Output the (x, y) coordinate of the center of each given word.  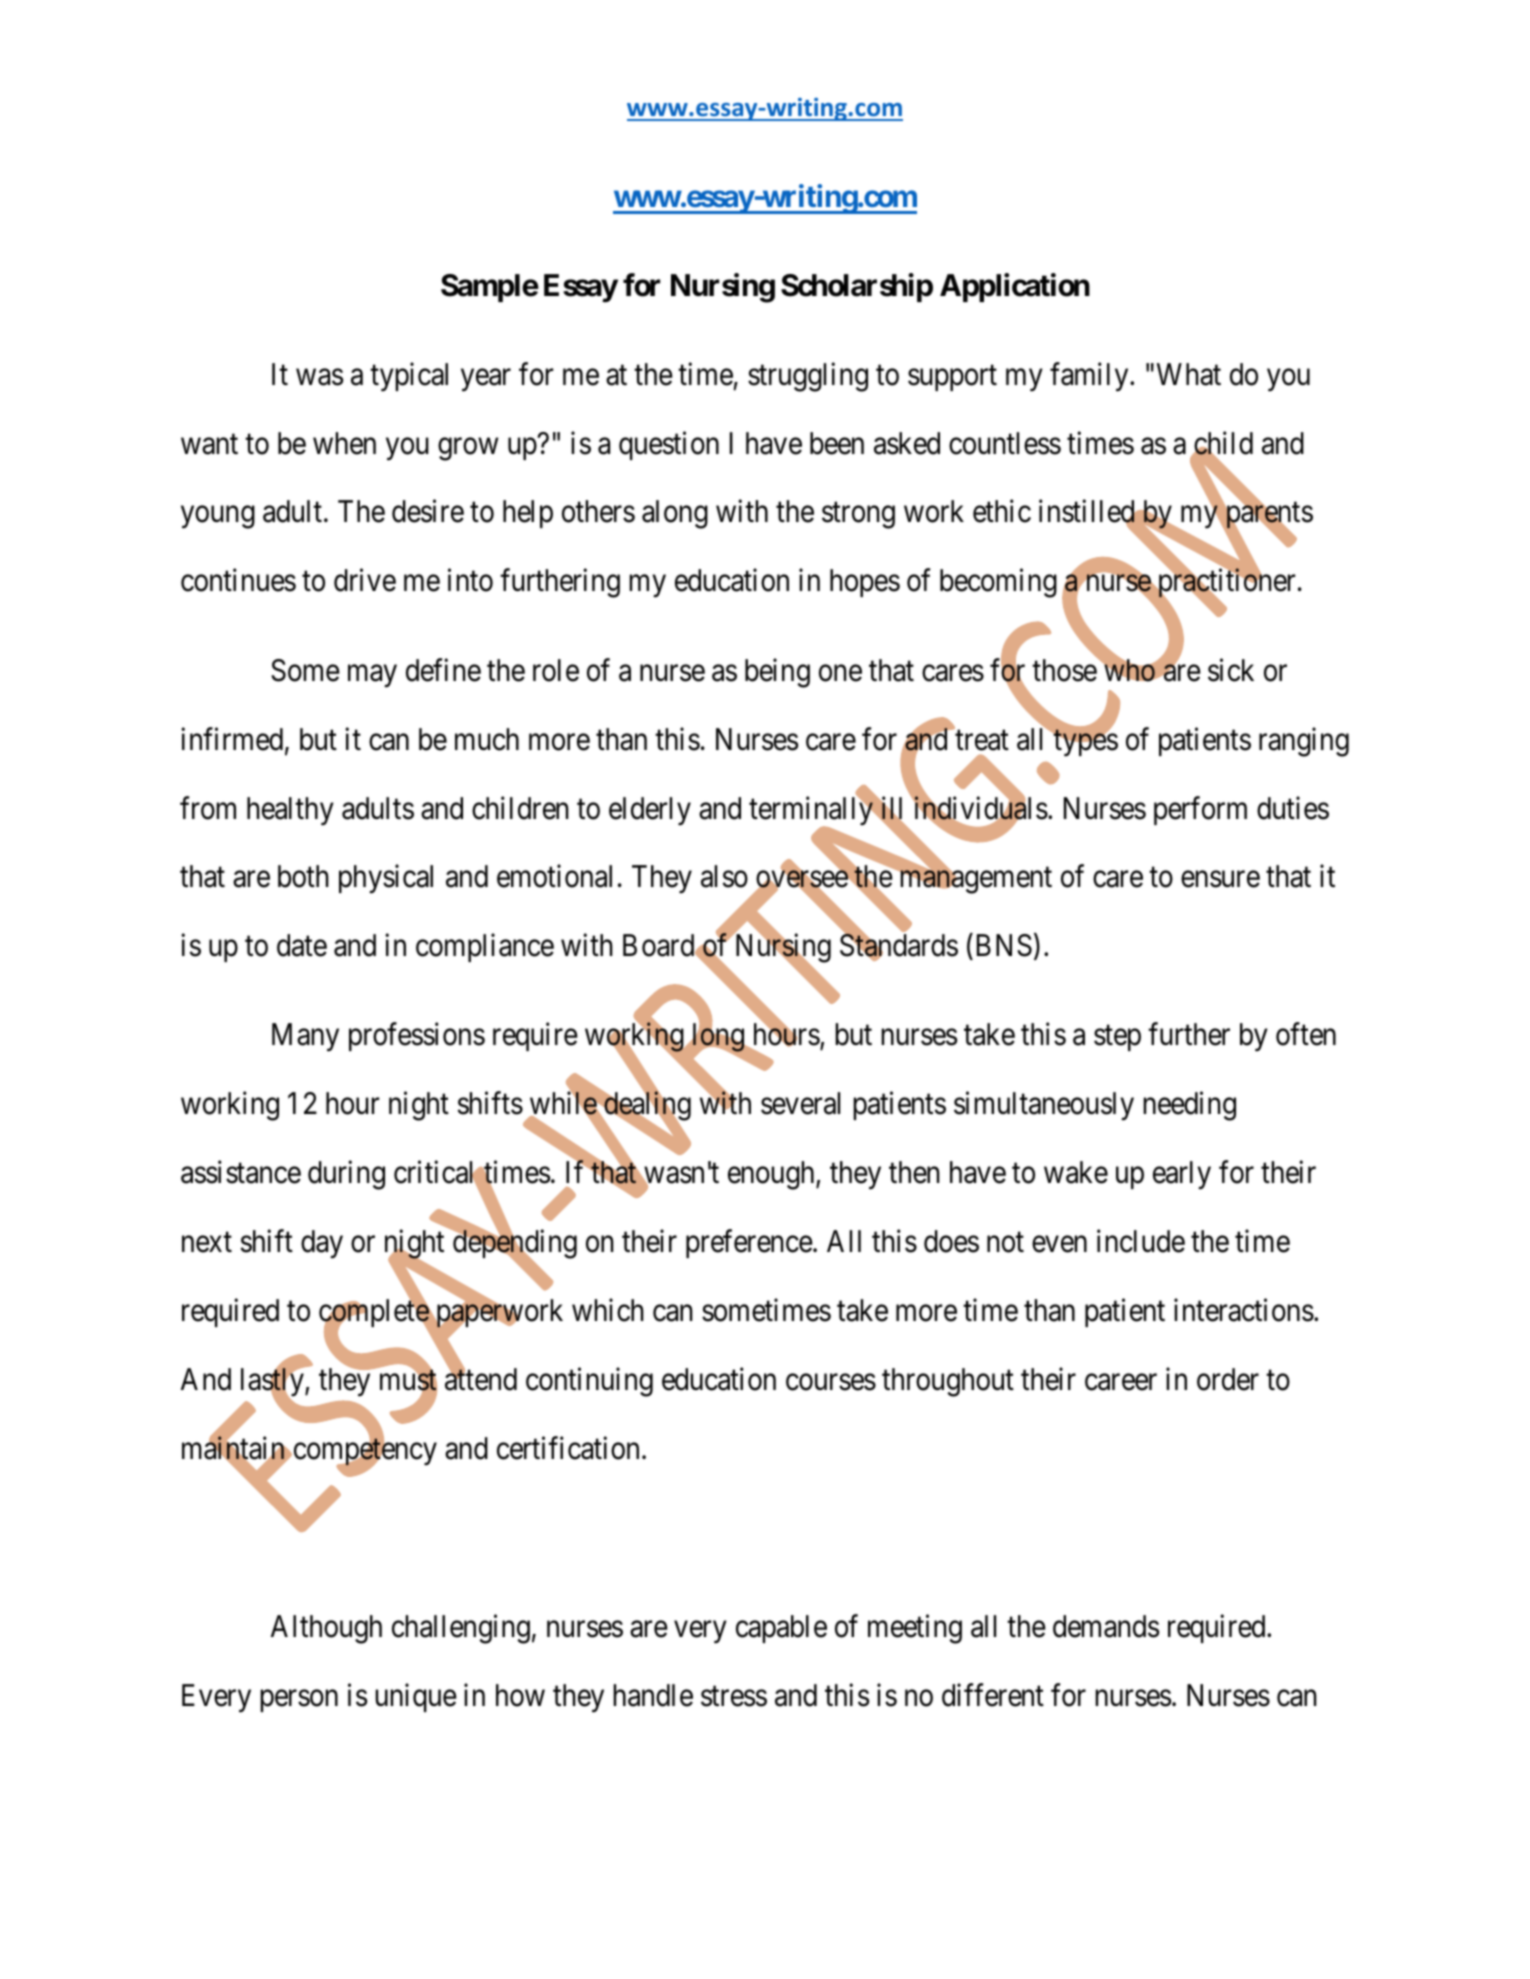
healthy (290, 811)
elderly (650, 811)
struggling (808, 377)
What (1189, 374)
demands (1106, 1626)
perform (1200, 810)
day (322, 1244)
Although (326, 1629)
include (1141, 1241)
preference (749, 1244)
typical (409, 377)
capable (781, 1629)
